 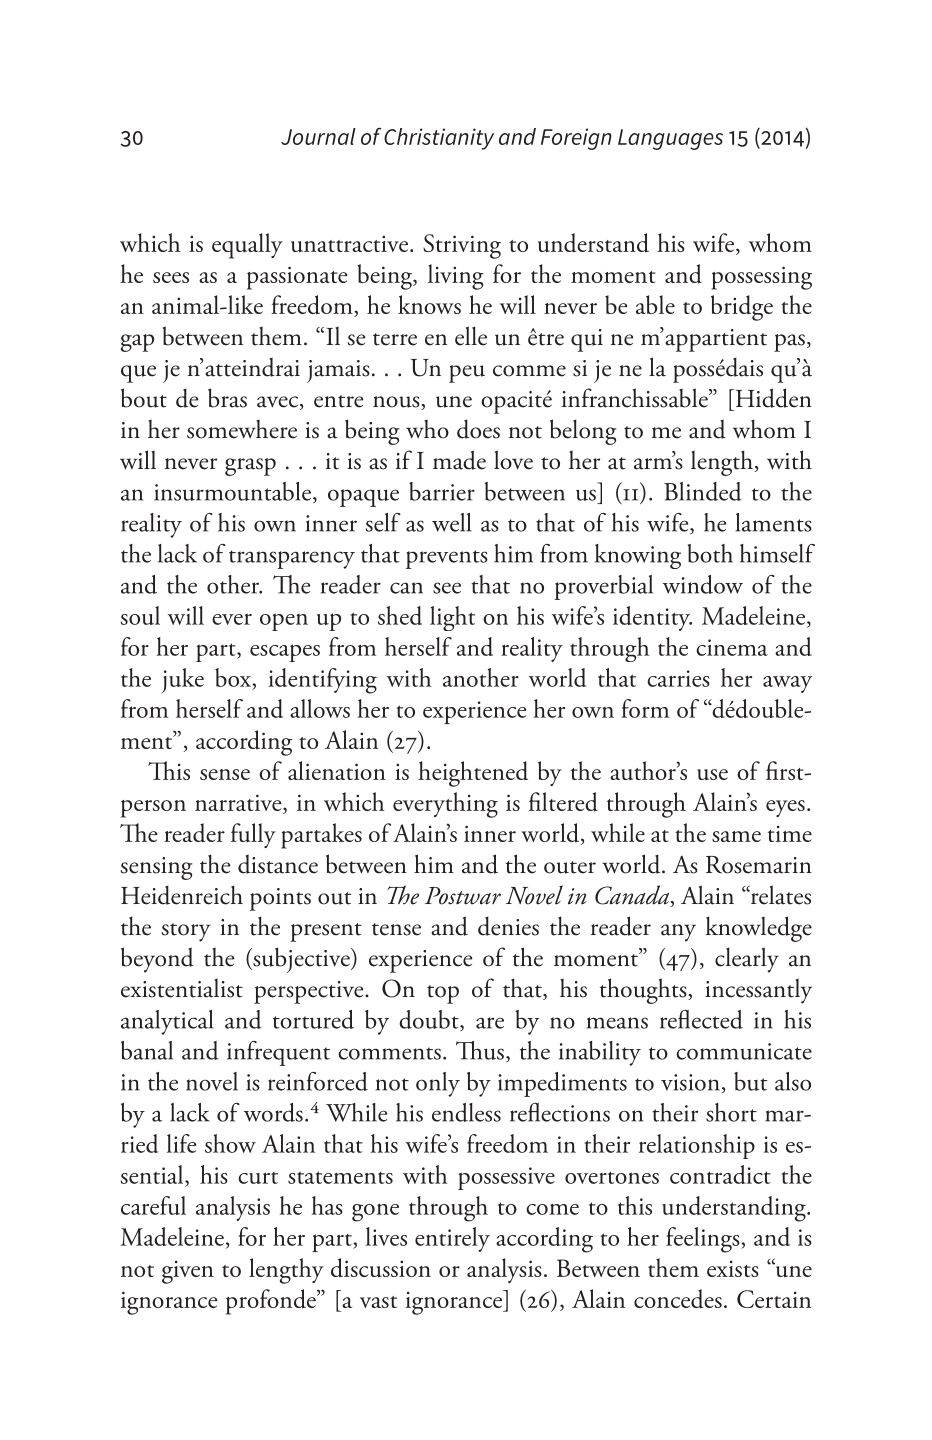 What do you see at coordinates (463, 896) in the image?
I see `Postwar` at bounding box center [463, 896].
